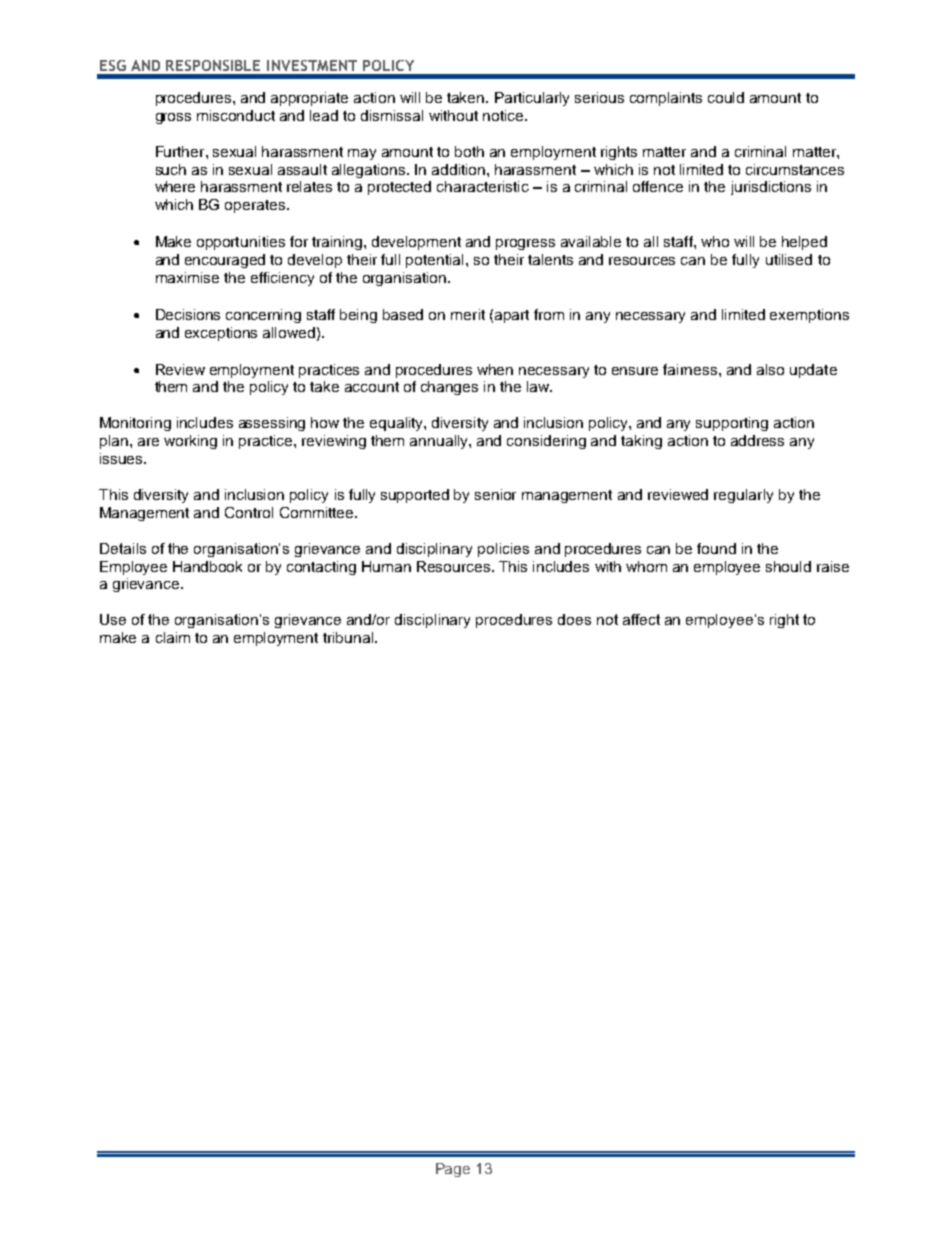 This page has width=952, height=1233. What do you see at coordinates (788, 566) in the page?
I see `should` at bounding box center [788, 566].
